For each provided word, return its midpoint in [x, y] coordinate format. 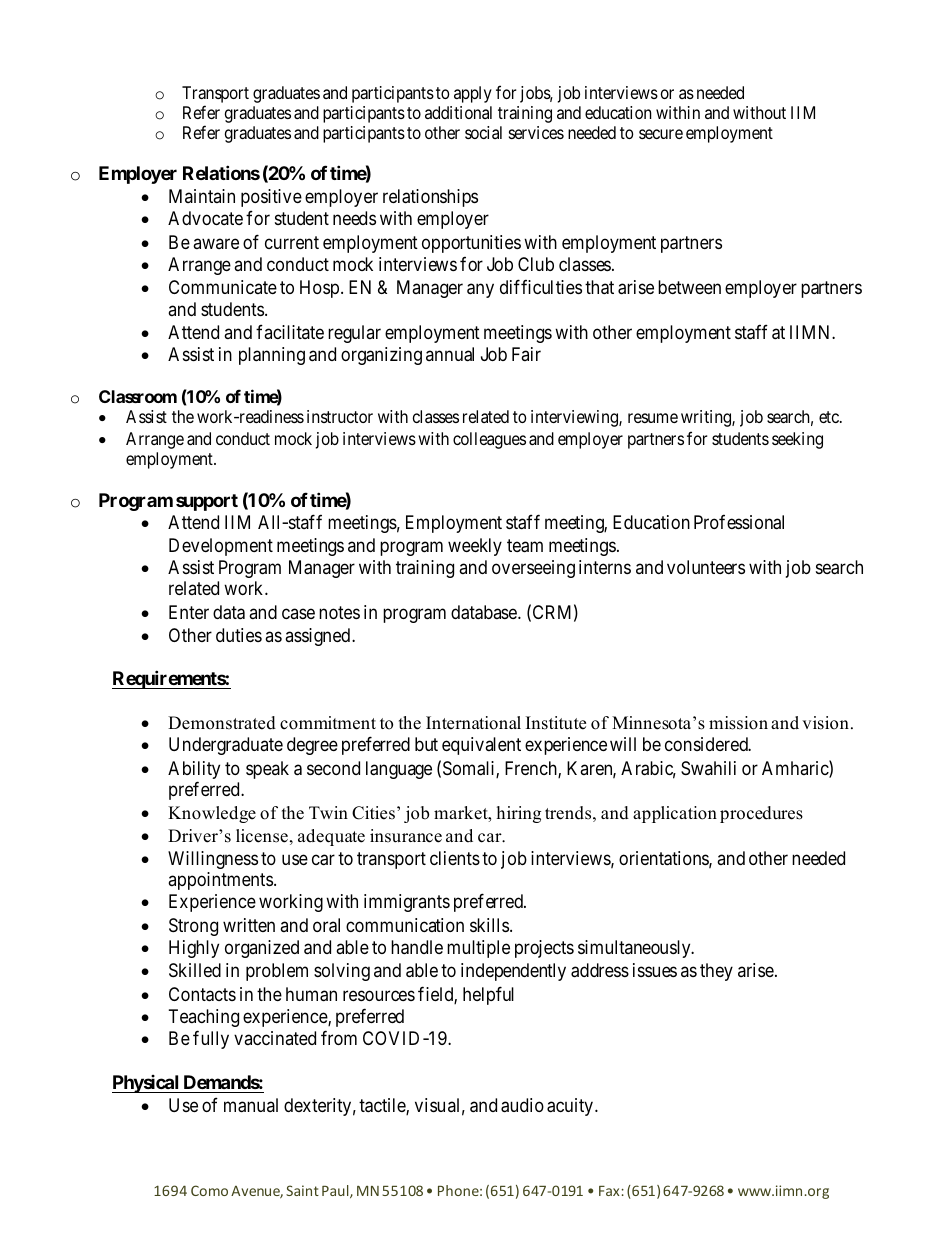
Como [209, 1190]
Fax [609, 1191]
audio [522, 1105]
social [483, 132]
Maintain [202, 196]
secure [661, 134]
